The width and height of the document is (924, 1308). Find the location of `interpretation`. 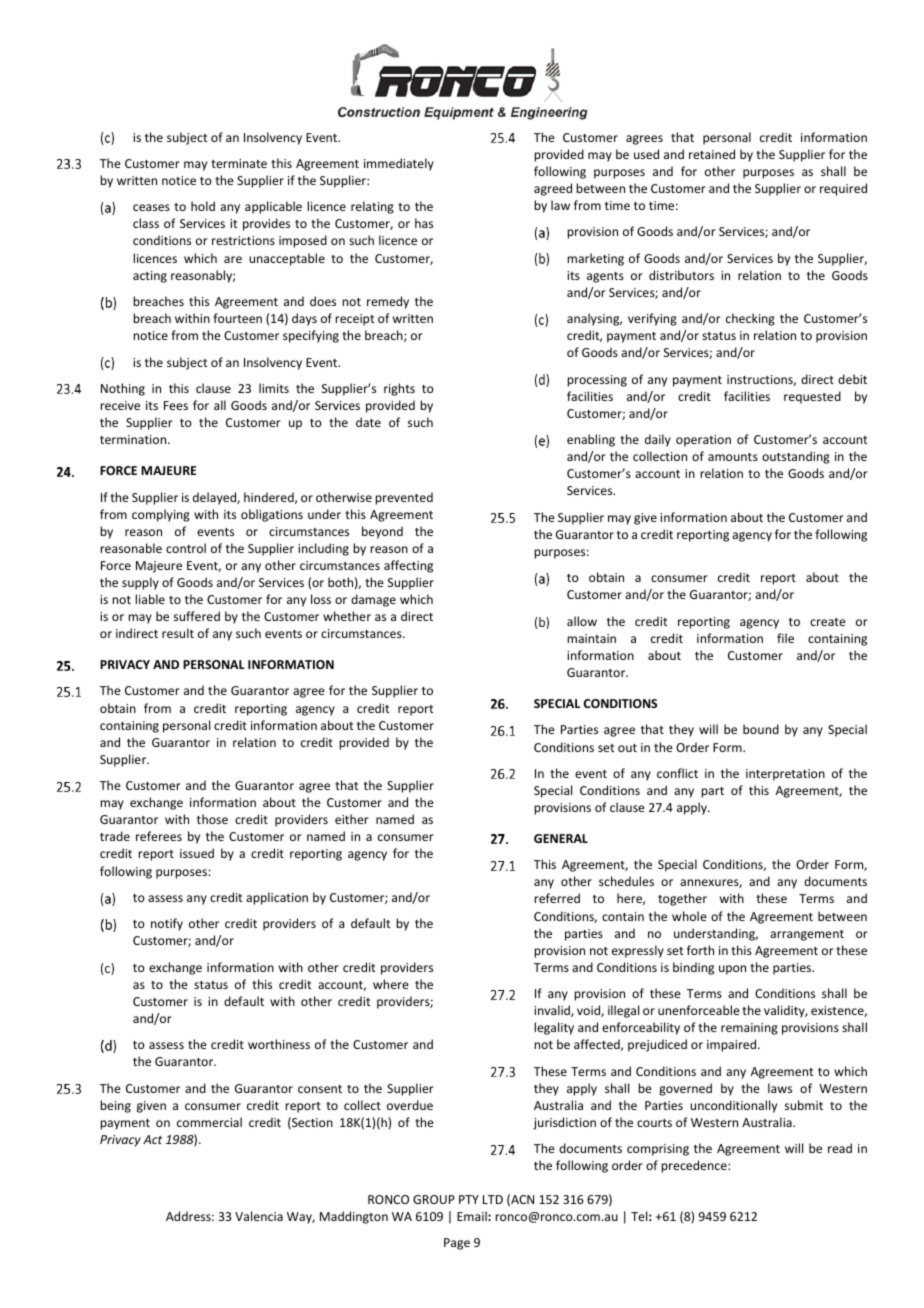

interpretation is located at coordinates (785, 775).
